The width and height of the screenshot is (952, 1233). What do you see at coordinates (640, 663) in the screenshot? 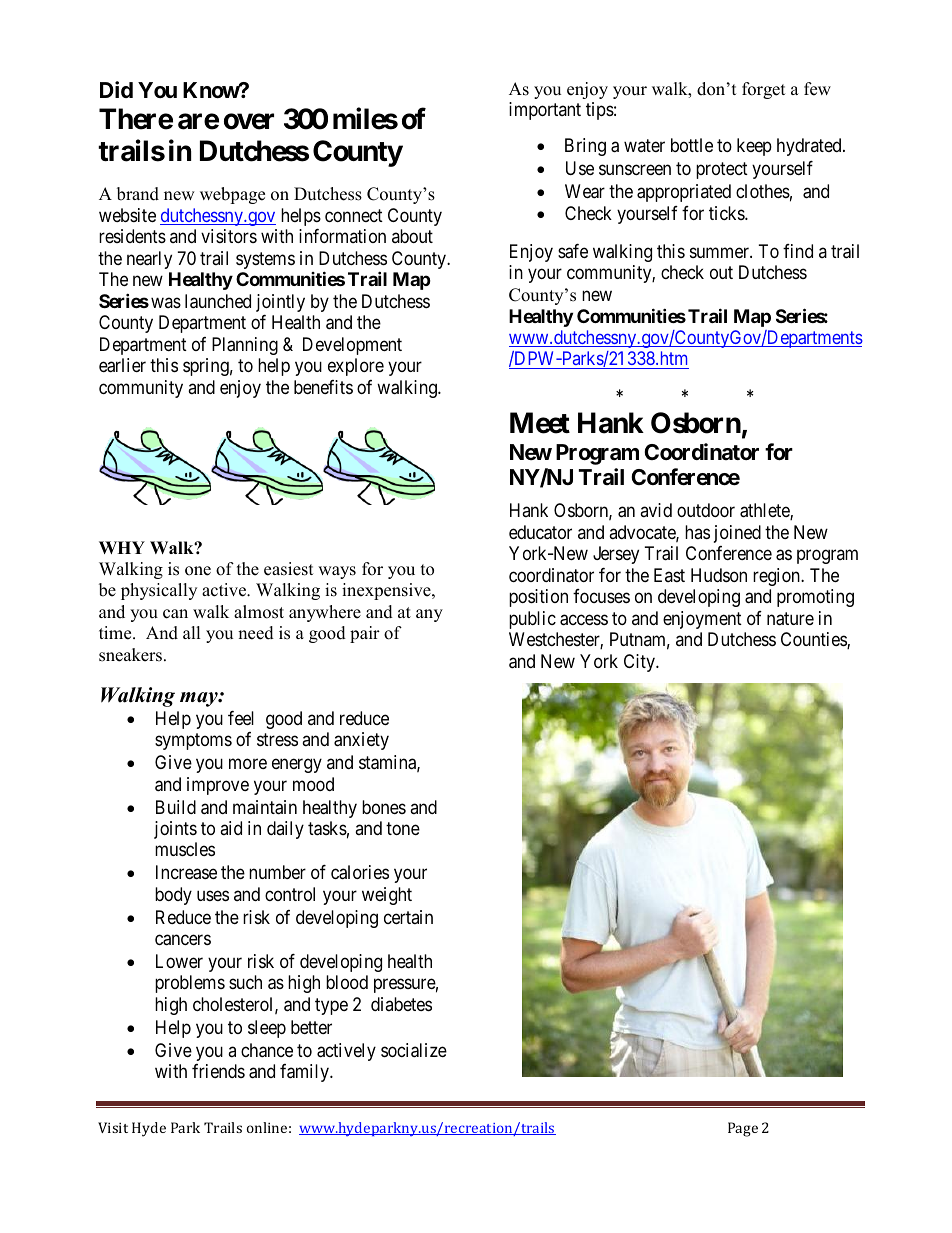
I see `City` at bounding box center [640, 663].
